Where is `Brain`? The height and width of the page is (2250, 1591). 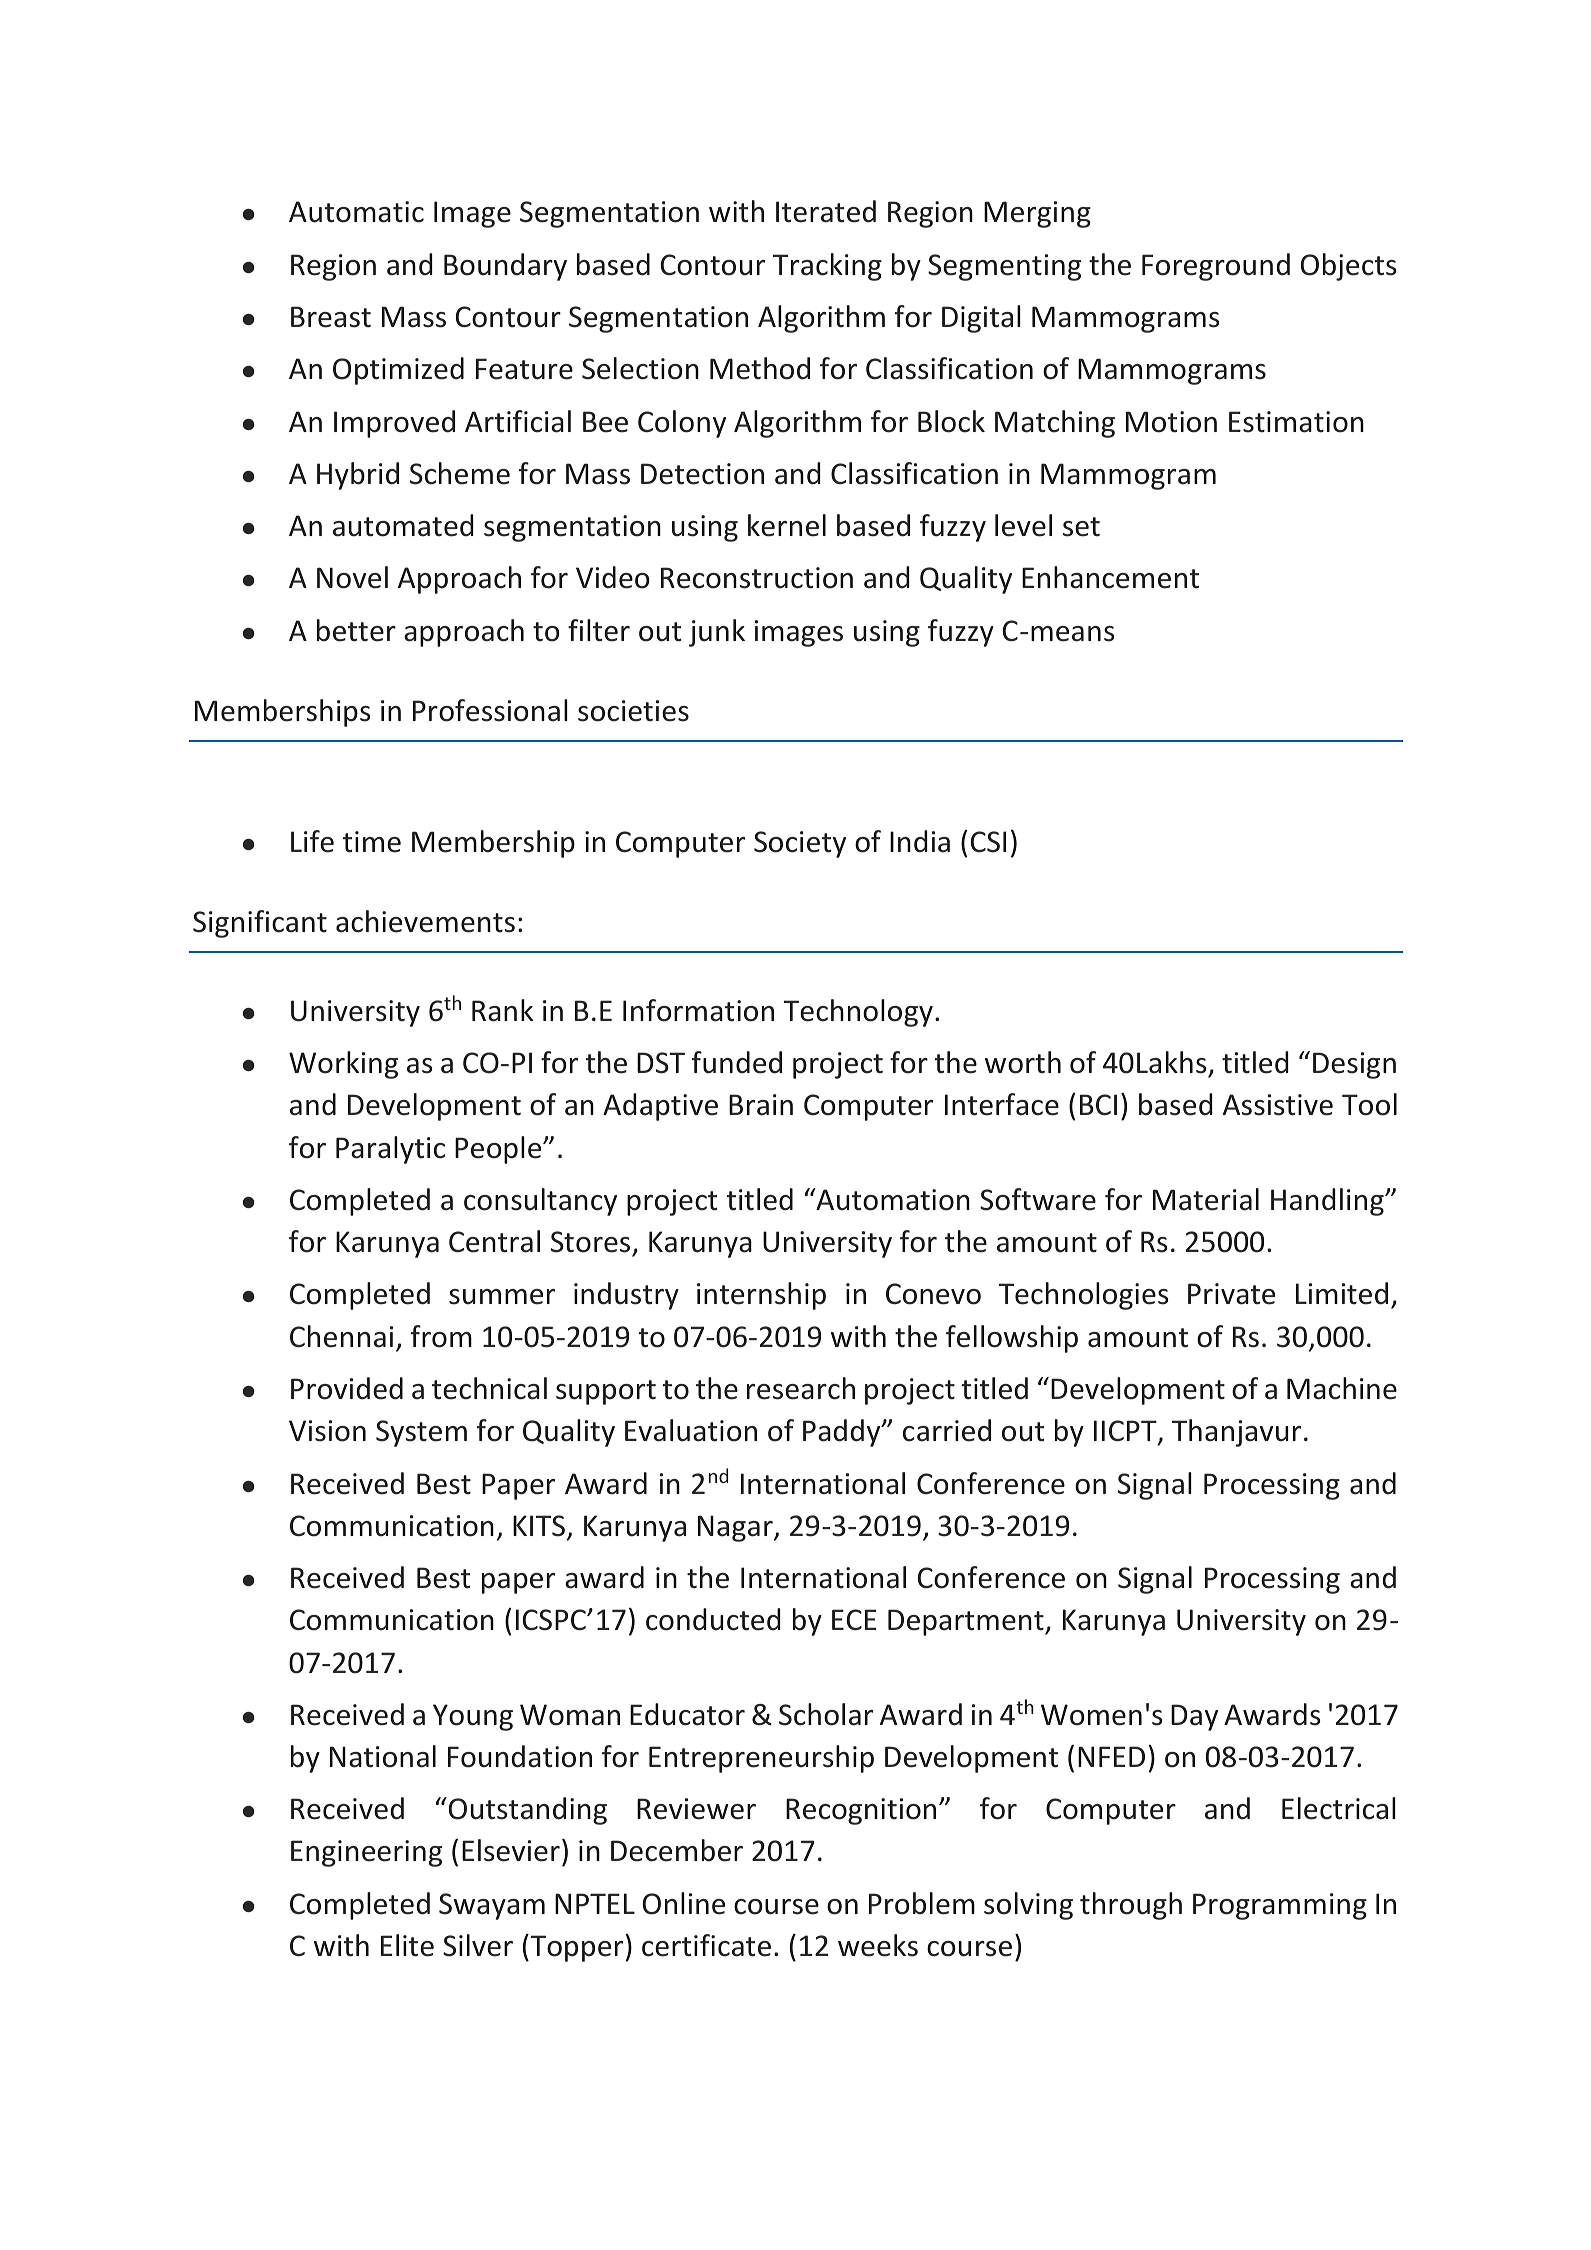 Brain is located at coordinates (761, 1105).
